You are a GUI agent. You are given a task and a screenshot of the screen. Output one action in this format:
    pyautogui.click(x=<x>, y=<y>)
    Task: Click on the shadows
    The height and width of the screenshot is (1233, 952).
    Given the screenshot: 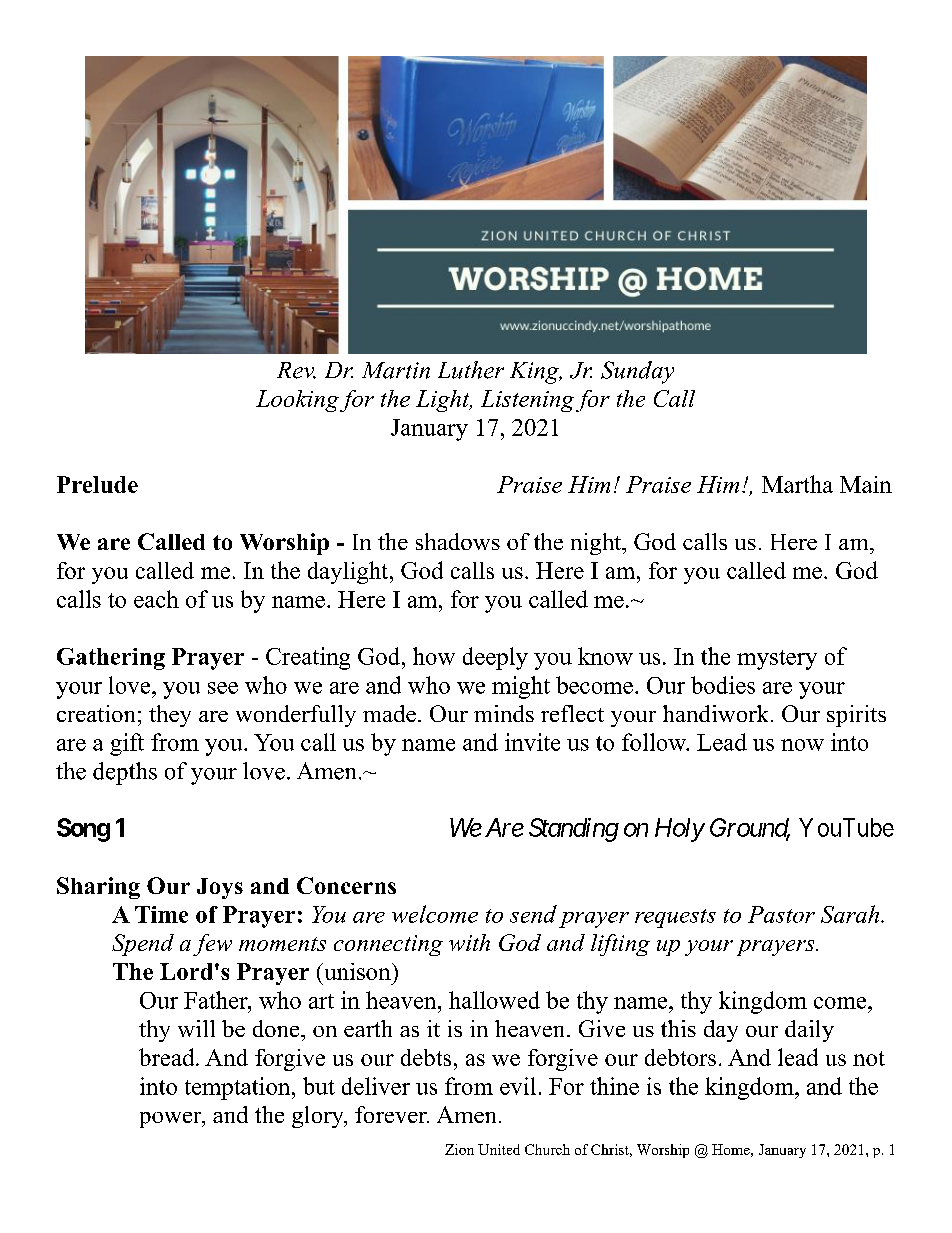 What is the action you would take?
    pyautogui.click(x=458, y=541)
